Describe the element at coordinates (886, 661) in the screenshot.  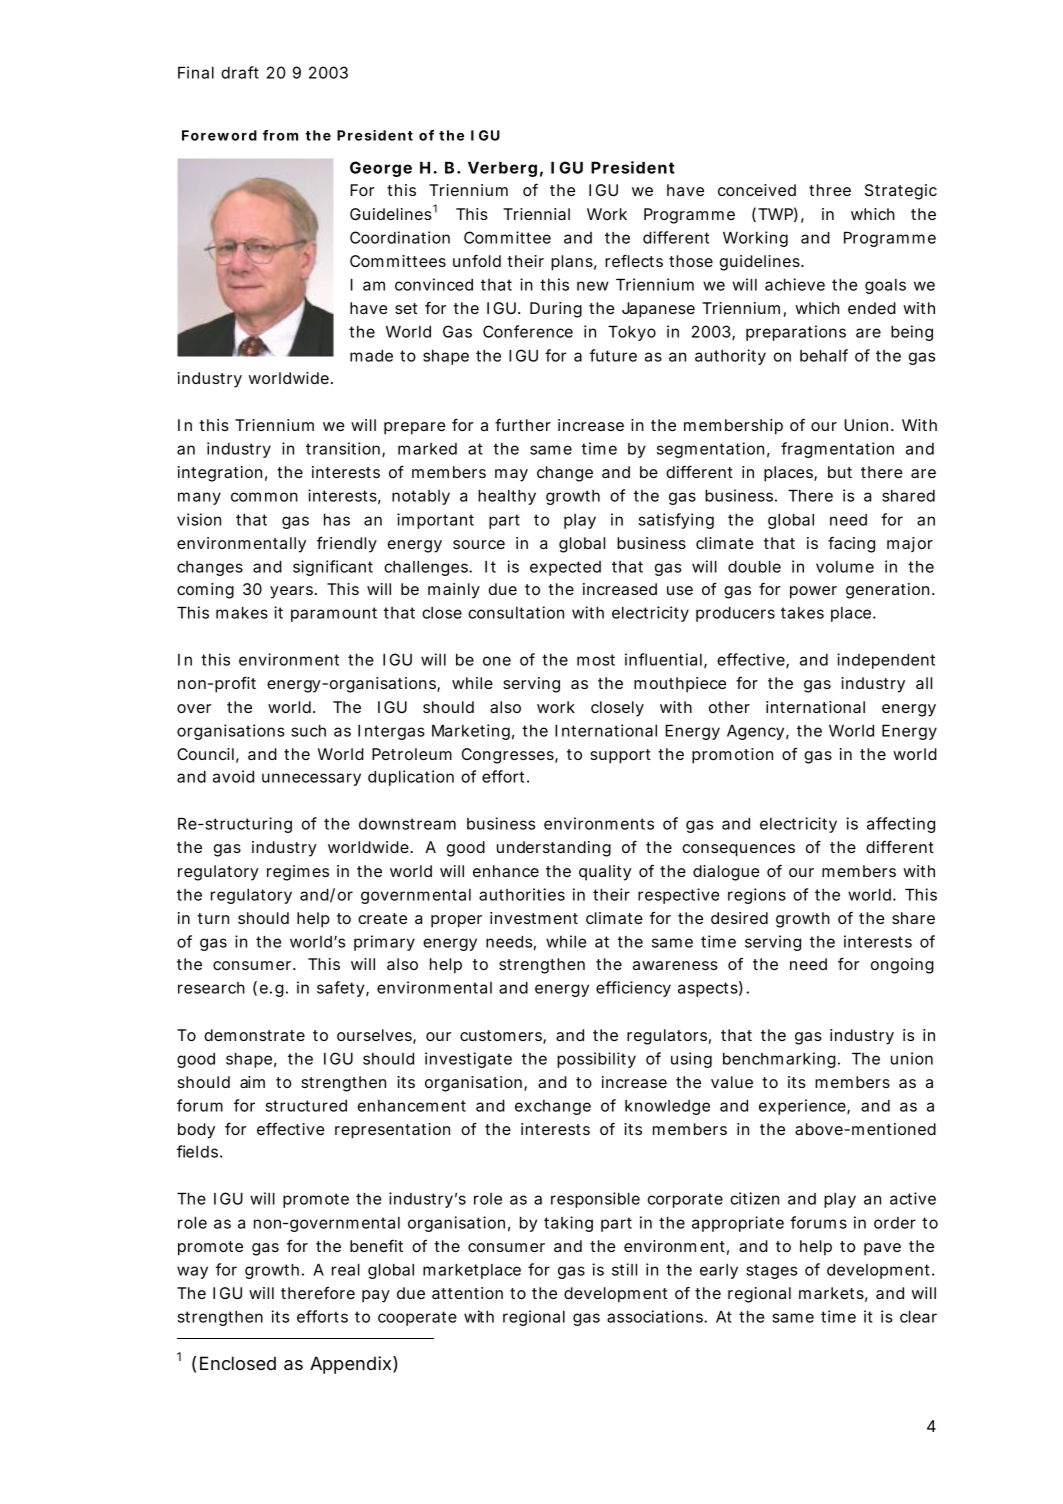
I see `independent` at that location.
